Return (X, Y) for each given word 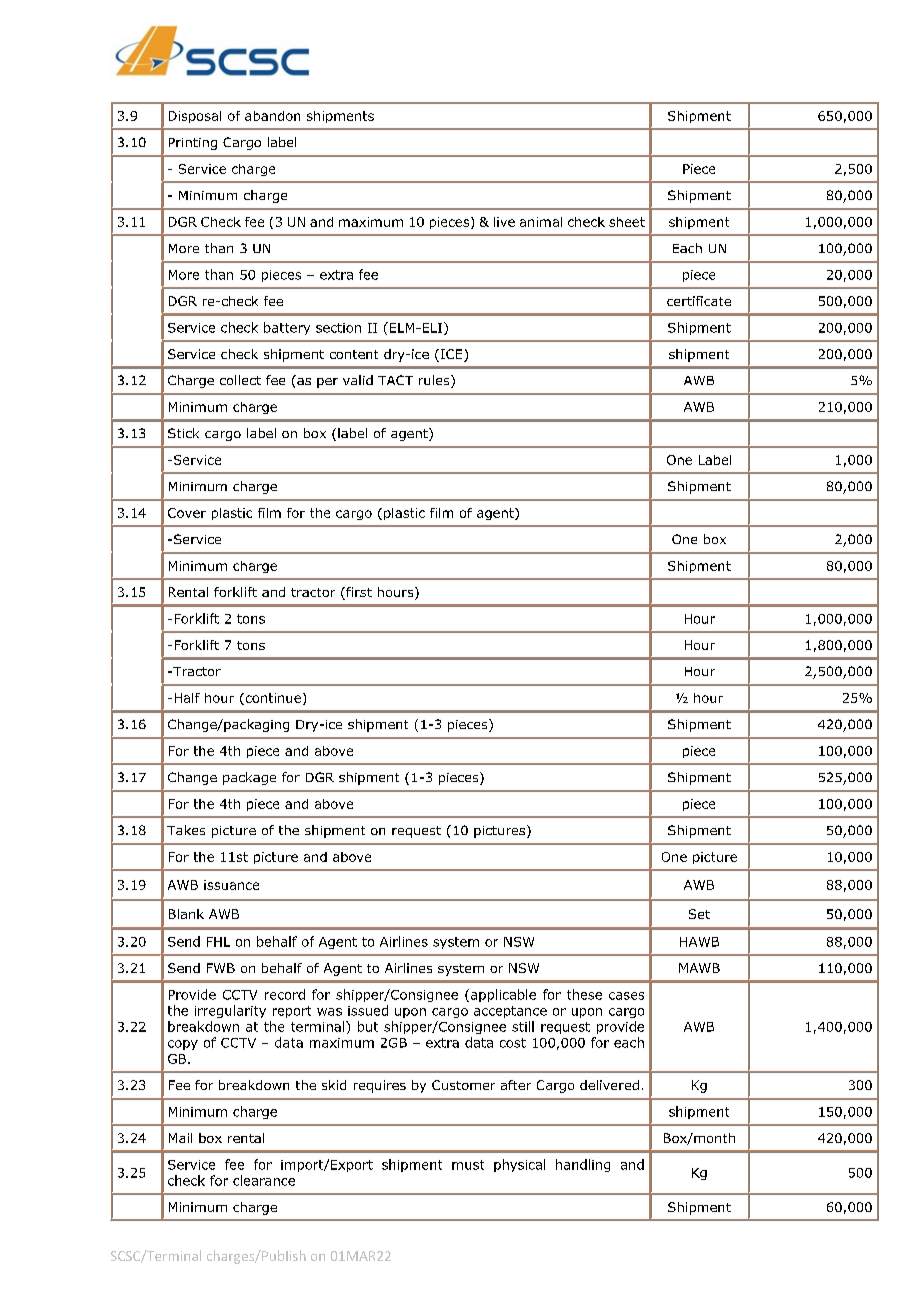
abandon (272, 116)
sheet (627, 222)
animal (541, 222)
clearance (264, 1180)
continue (272, 699)
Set (699, 914)
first (358, 593)
